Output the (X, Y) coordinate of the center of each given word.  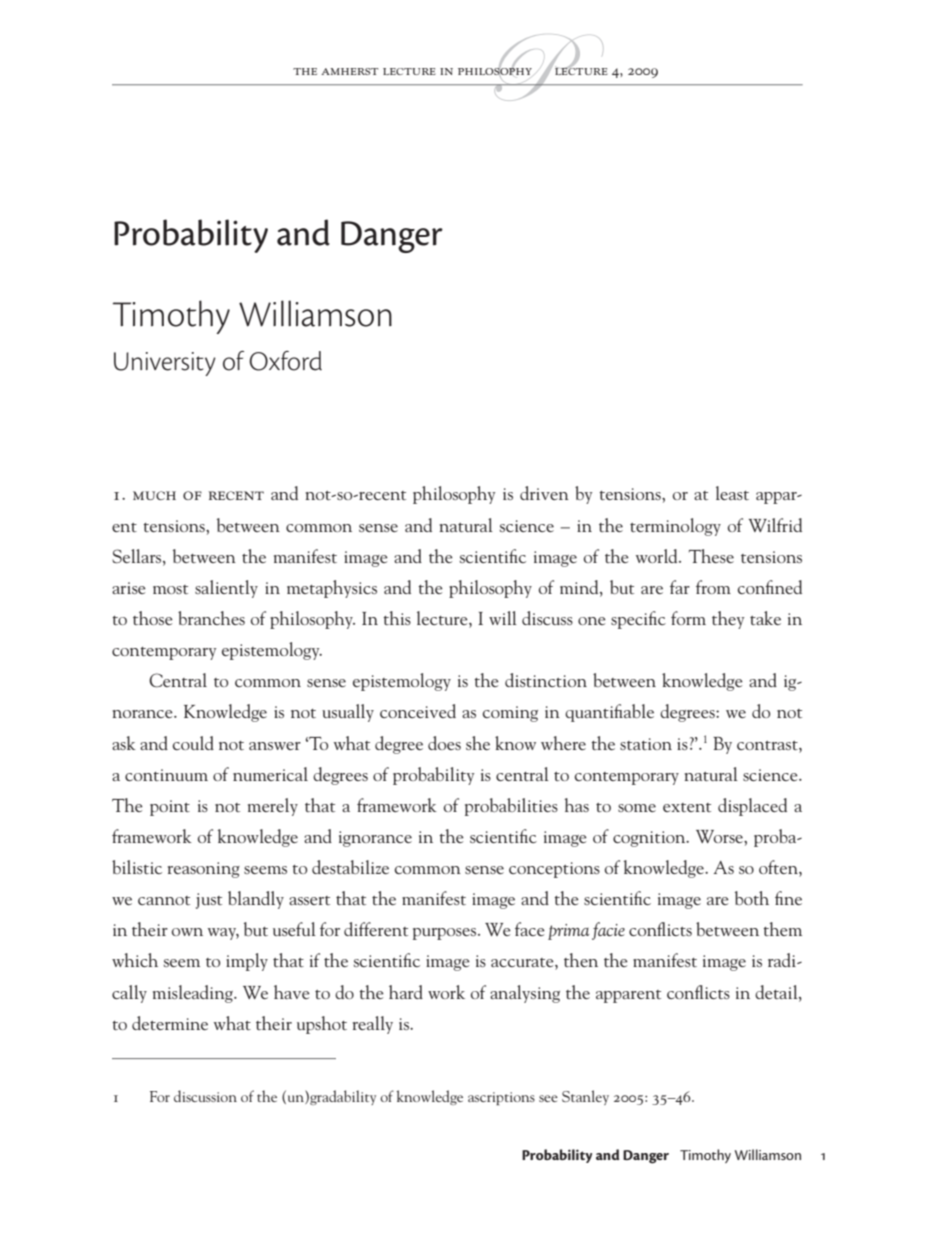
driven (544, 493)
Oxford (285, 361)
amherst (349, 71)
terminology (675, 527)
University (165, 364)
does (444, 743)
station (646, 744)
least (732, 493)
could (193, 743)
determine (170, 1023)
